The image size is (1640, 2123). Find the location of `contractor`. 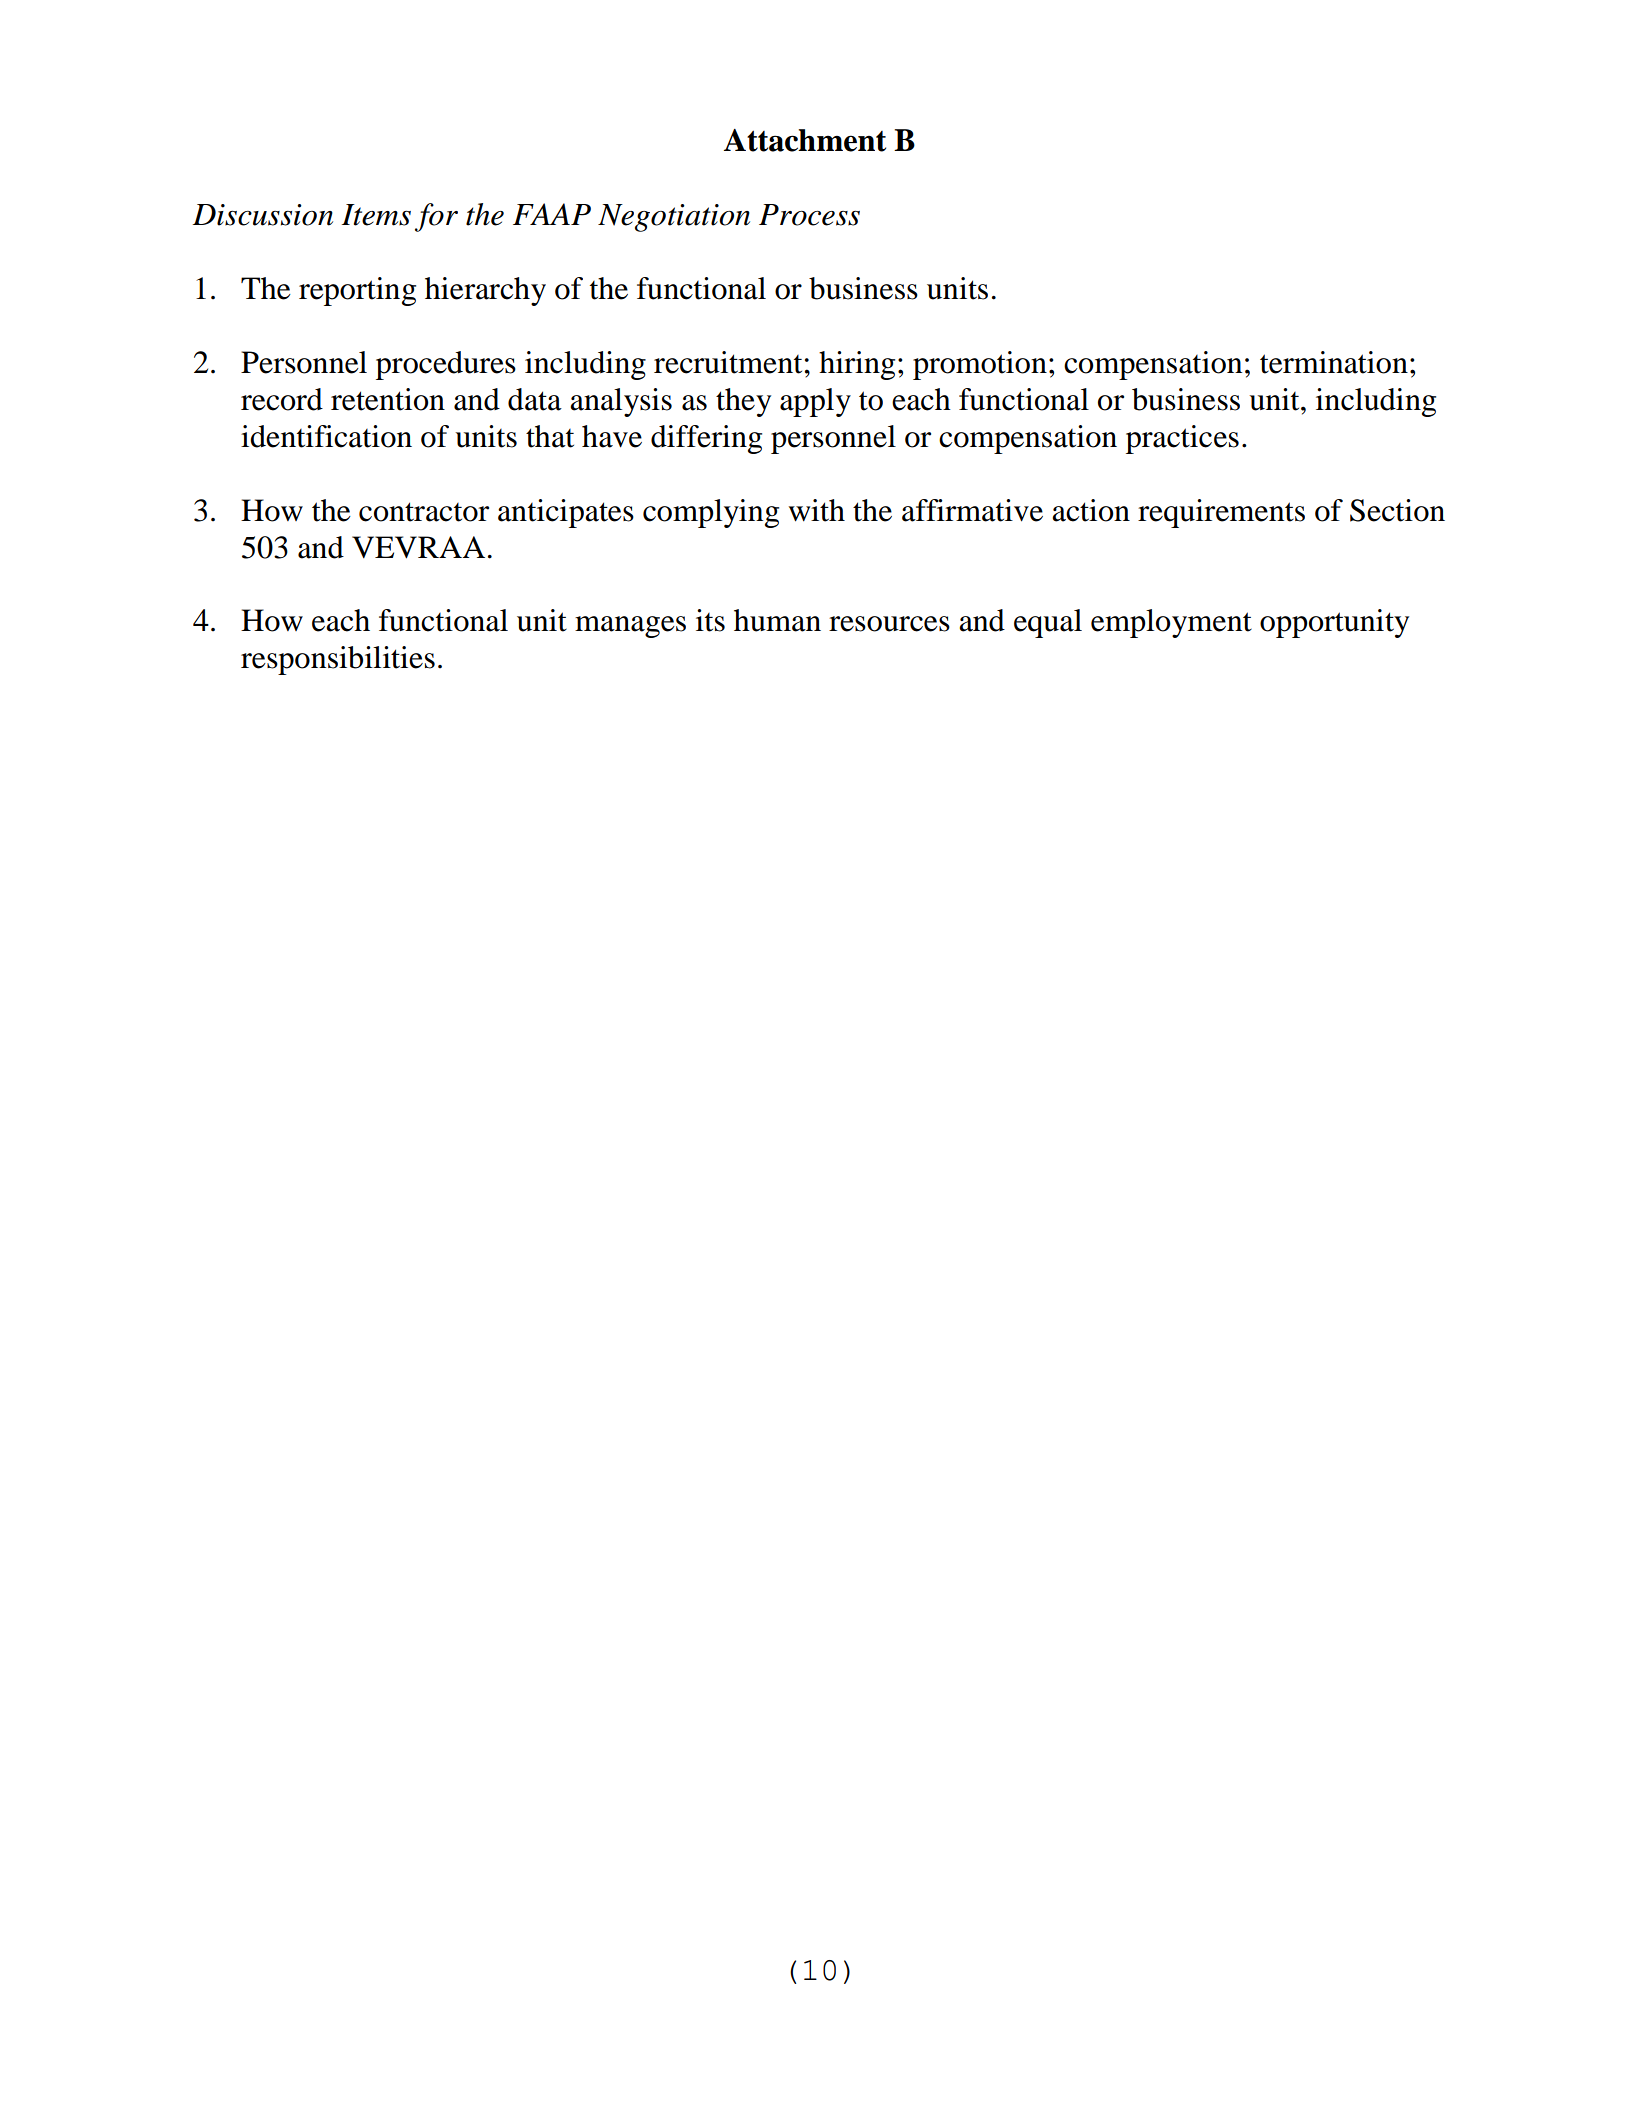

contractor is located at coordinates (424, 512).
